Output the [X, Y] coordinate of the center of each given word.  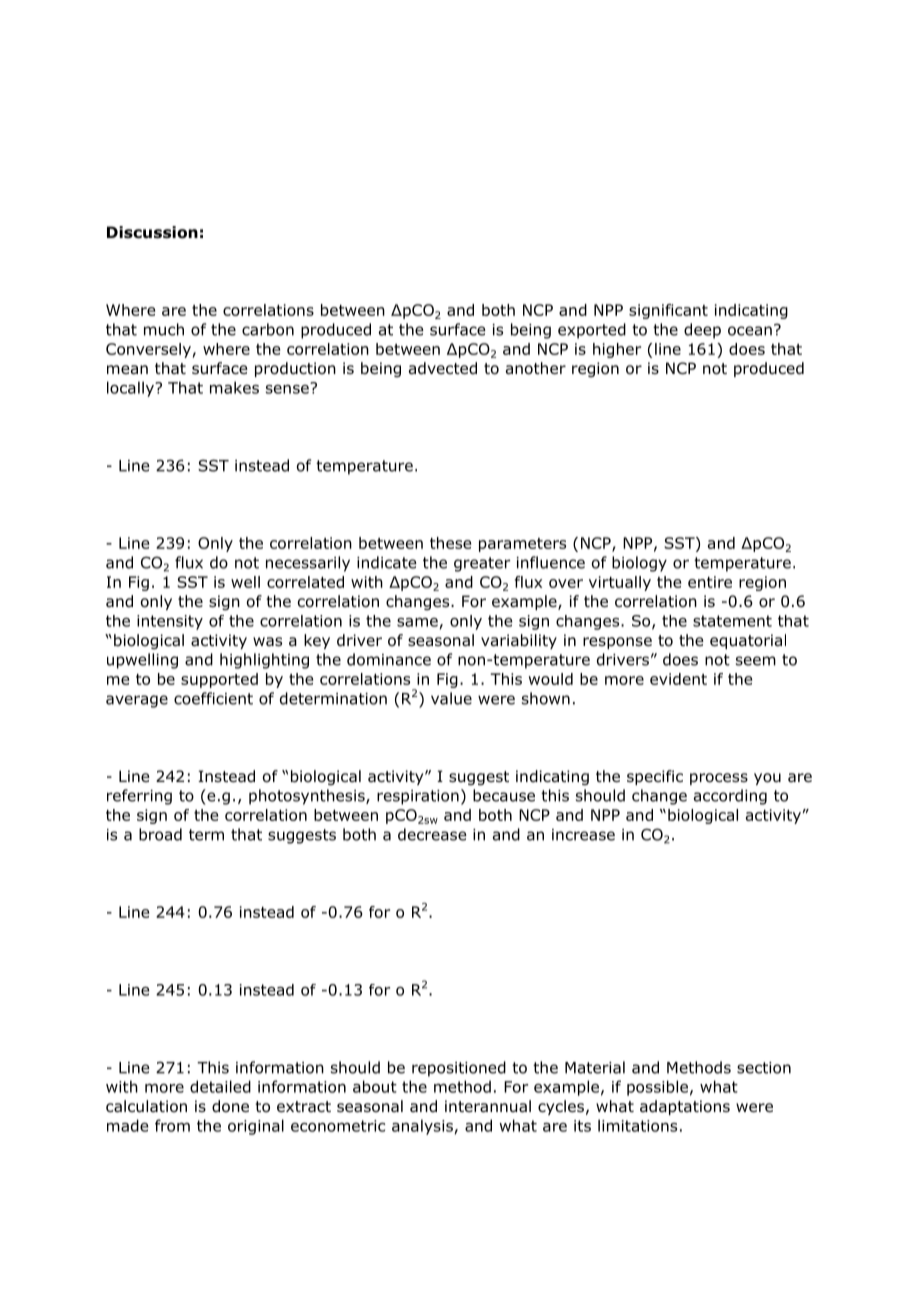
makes [234, 387]
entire [710, 582]
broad [160, 834]
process [719, 779]
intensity [170, 622]
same [417, 622]
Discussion [152, 232]
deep [702, 331]
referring [139, 797]
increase [583, 835]
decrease [432, 834]
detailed [220, 1086]
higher [617, 350]
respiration [418, 797]
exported [592, 331]
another [536, 368]
